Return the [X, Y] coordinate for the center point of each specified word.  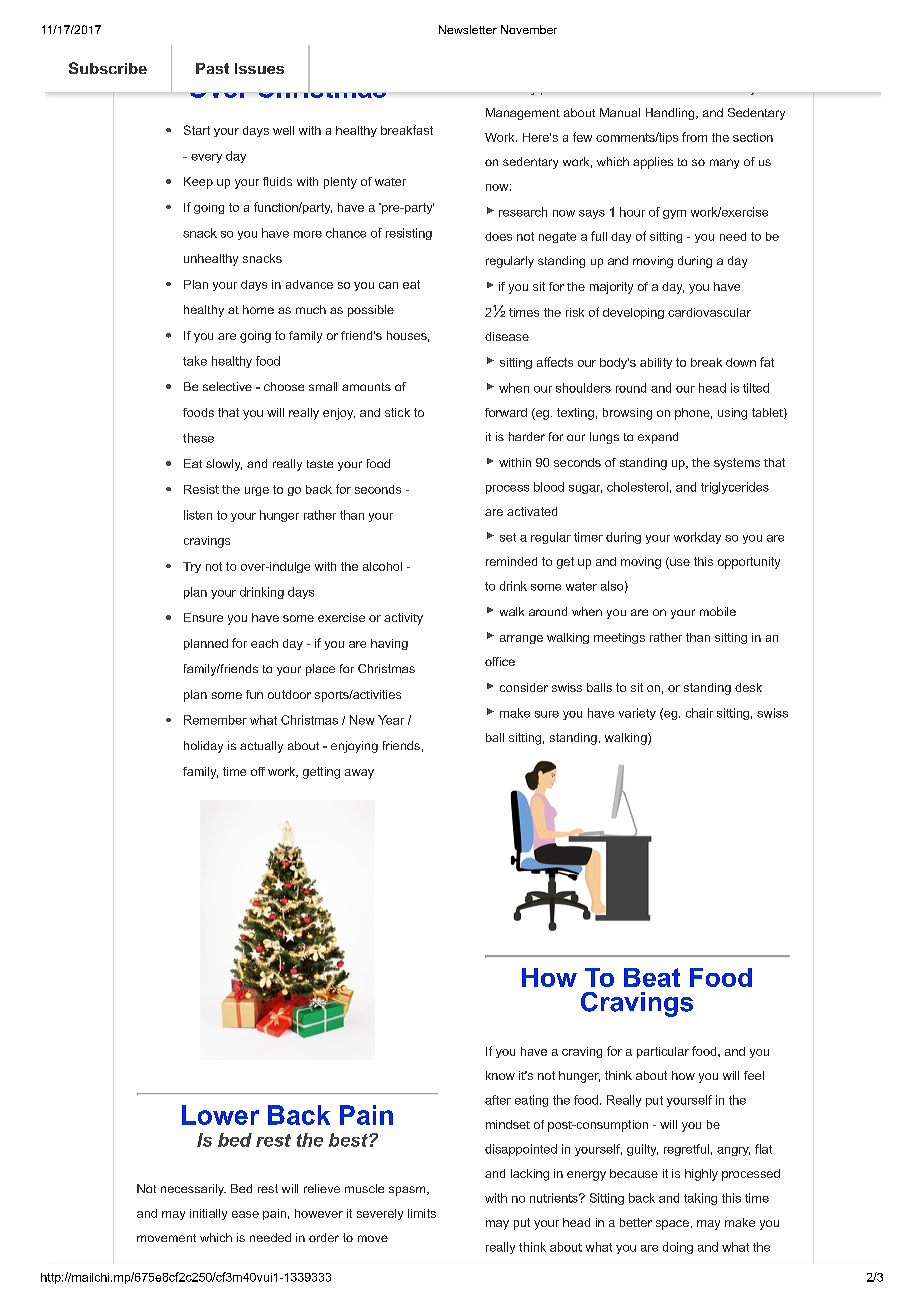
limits [422, 1213]
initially [208, 1214]
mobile [718, 611]
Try [192, 567]
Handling [671, 114]
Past [212, 68]
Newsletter [468, 29]
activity [403, 619]
